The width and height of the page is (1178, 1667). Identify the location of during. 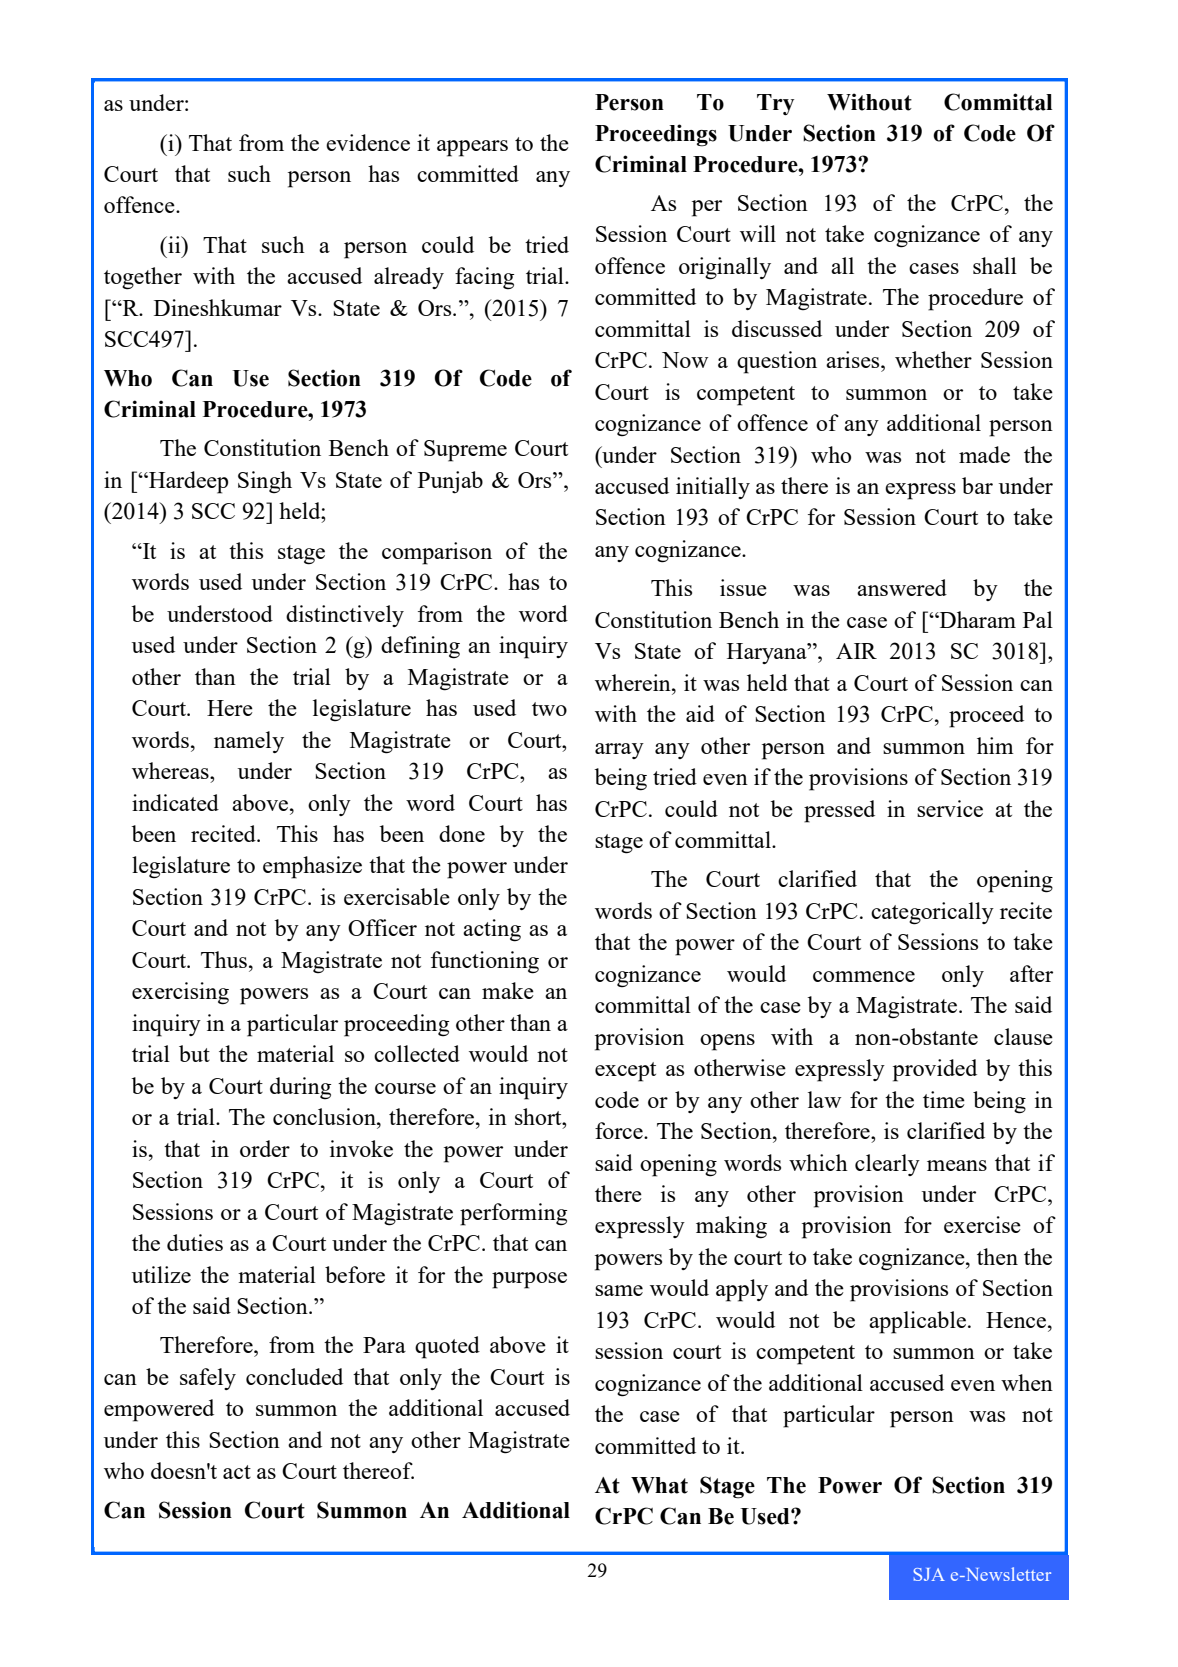
(300, 1088).
